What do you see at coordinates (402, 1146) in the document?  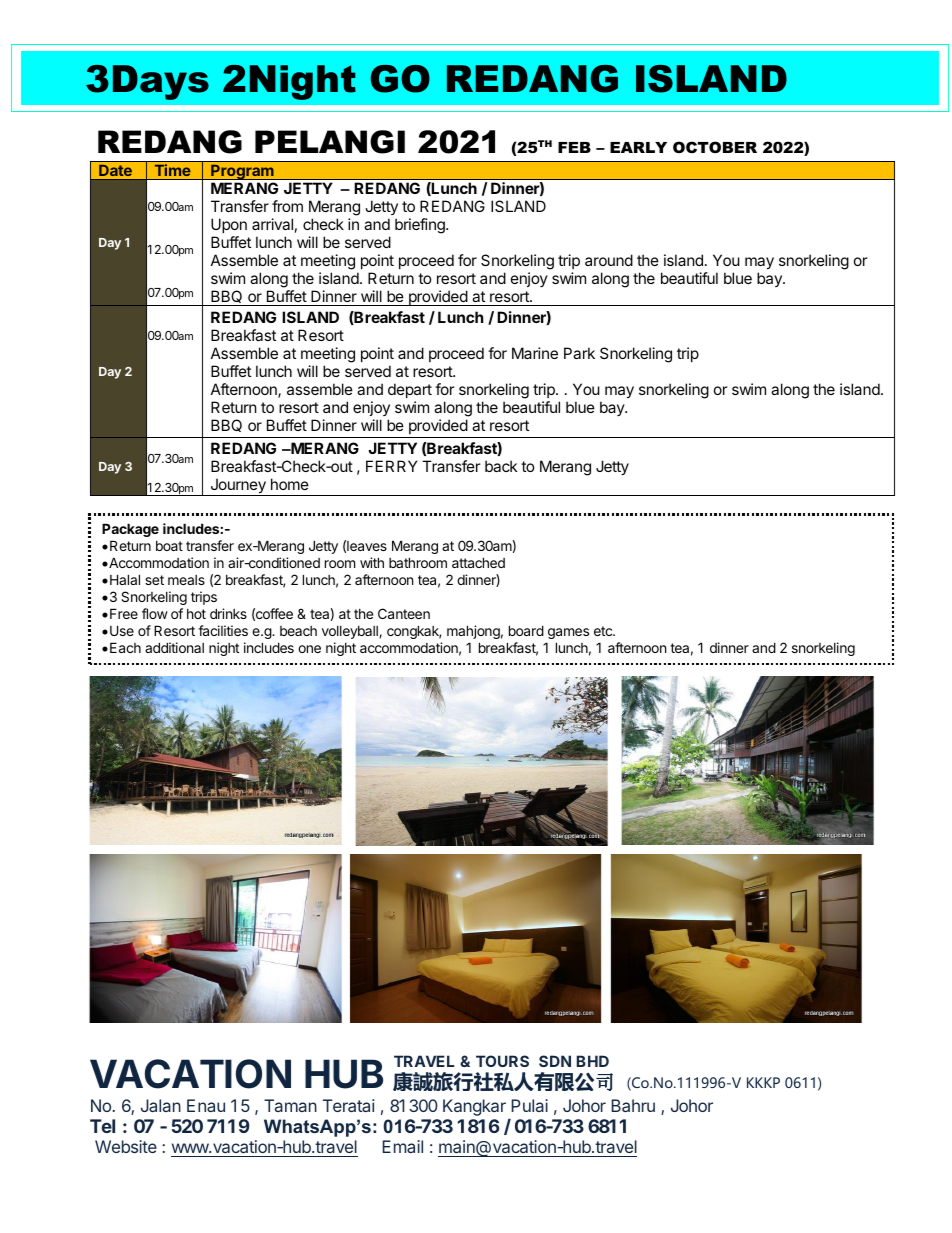 I see `Email` at bounding box center [402, 1146].
